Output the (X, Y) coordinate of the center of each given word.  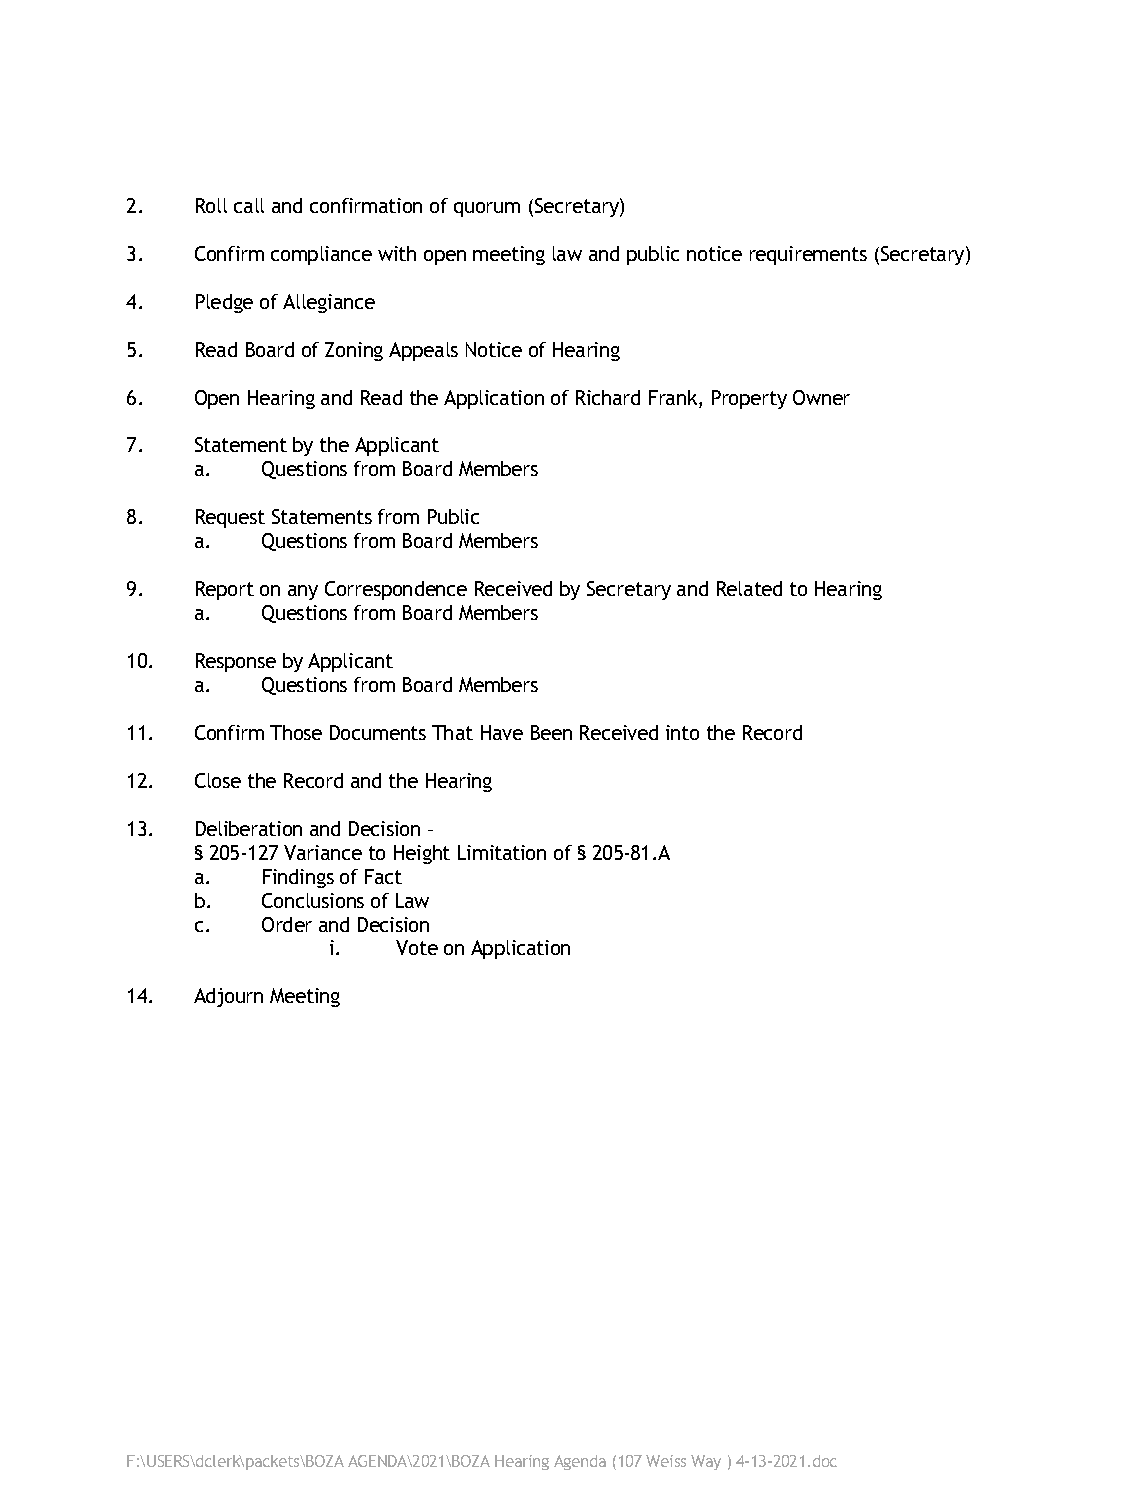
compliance (321, 255)
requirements (808, 255)
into (682, 732)
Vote (417, 947)
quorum (487, 209)
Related (749, 588)
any (303, 592)
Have (502, 732)
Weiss (666, 1461)
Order (287, 924)
